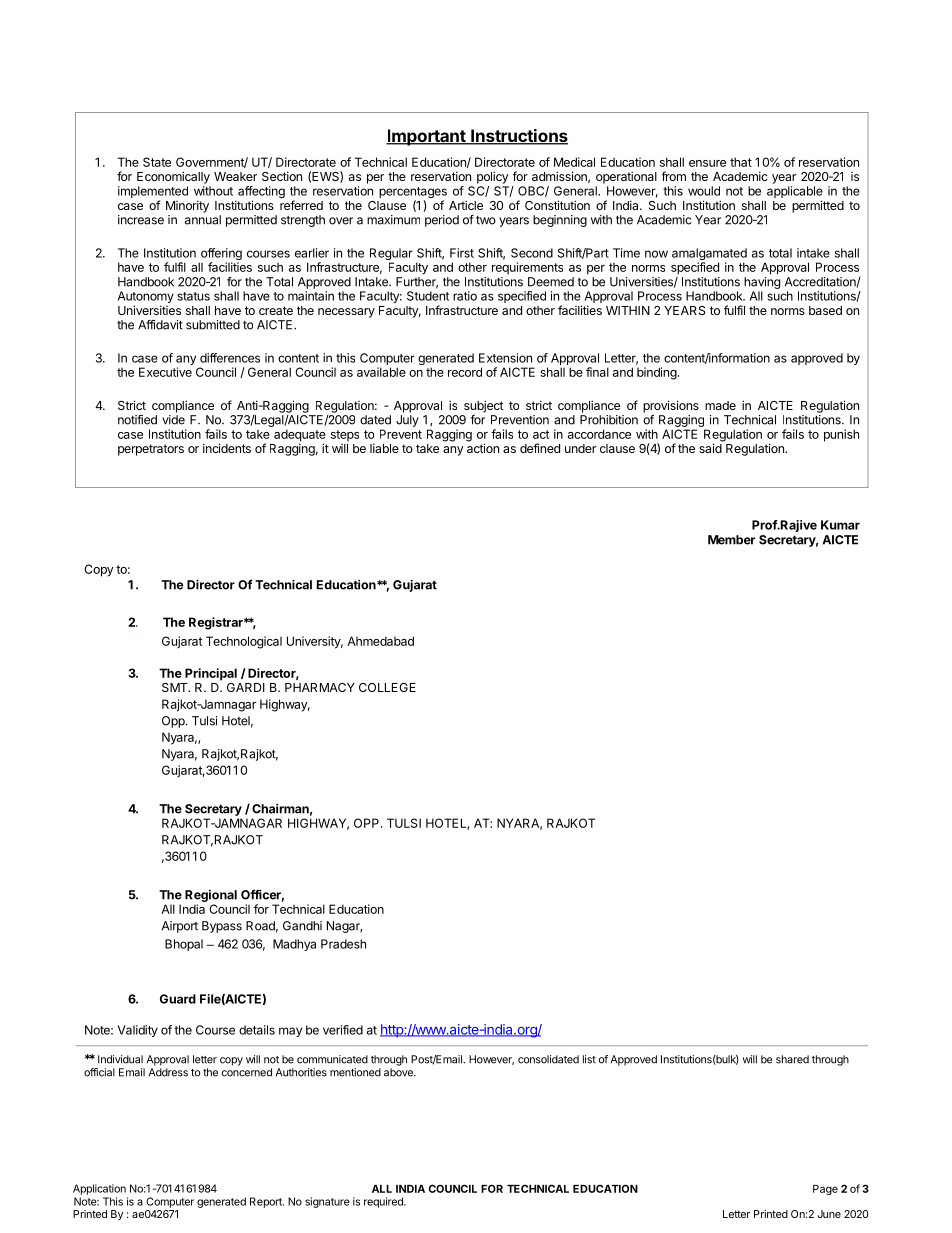 This document has width=952, height=1233. Describe the element at coordinates (466, 205) in the document. I see `Article` at that location.
